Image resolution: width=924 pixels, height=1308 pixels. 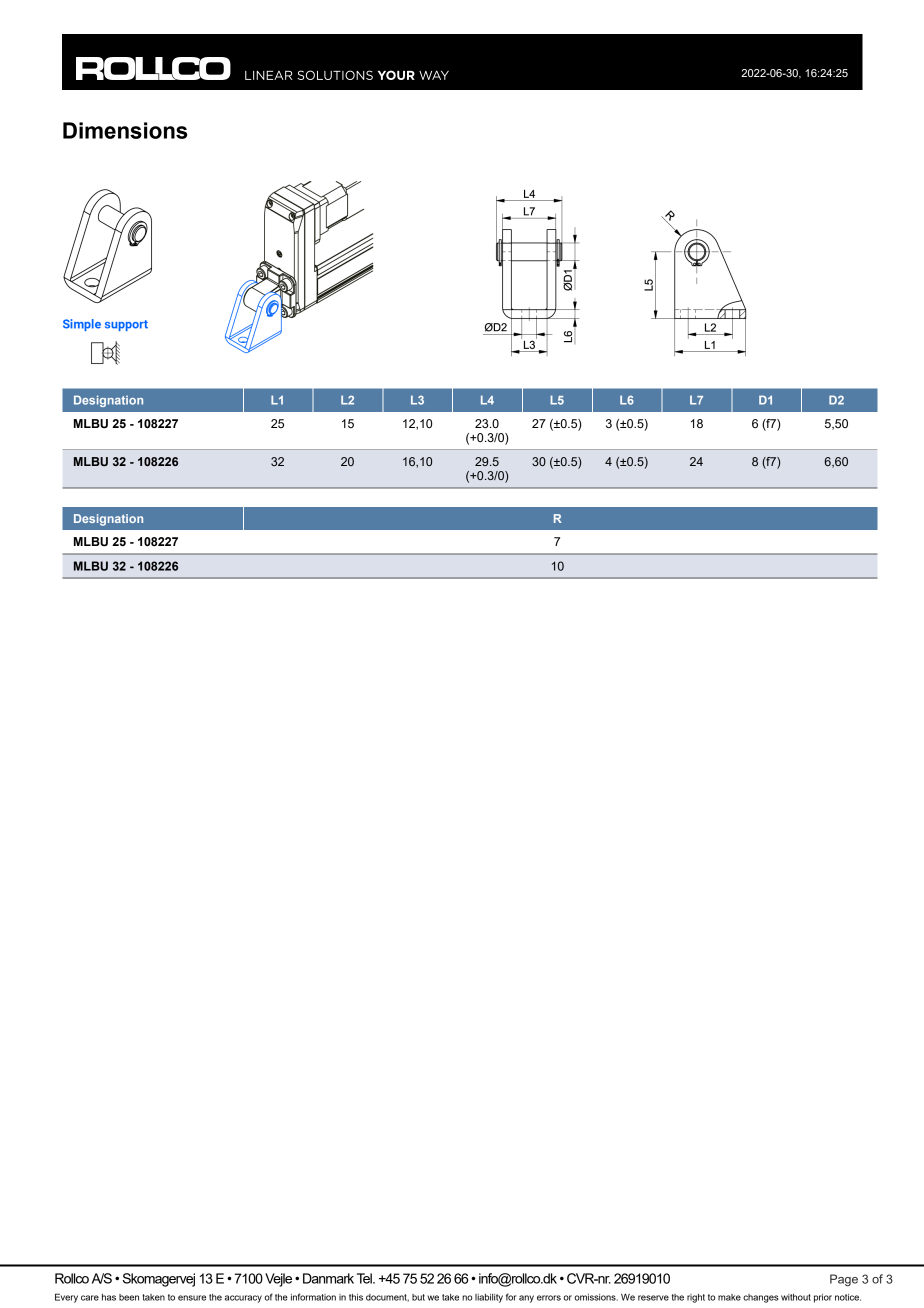 I want to click on but, so click(x=418, y=1297).
